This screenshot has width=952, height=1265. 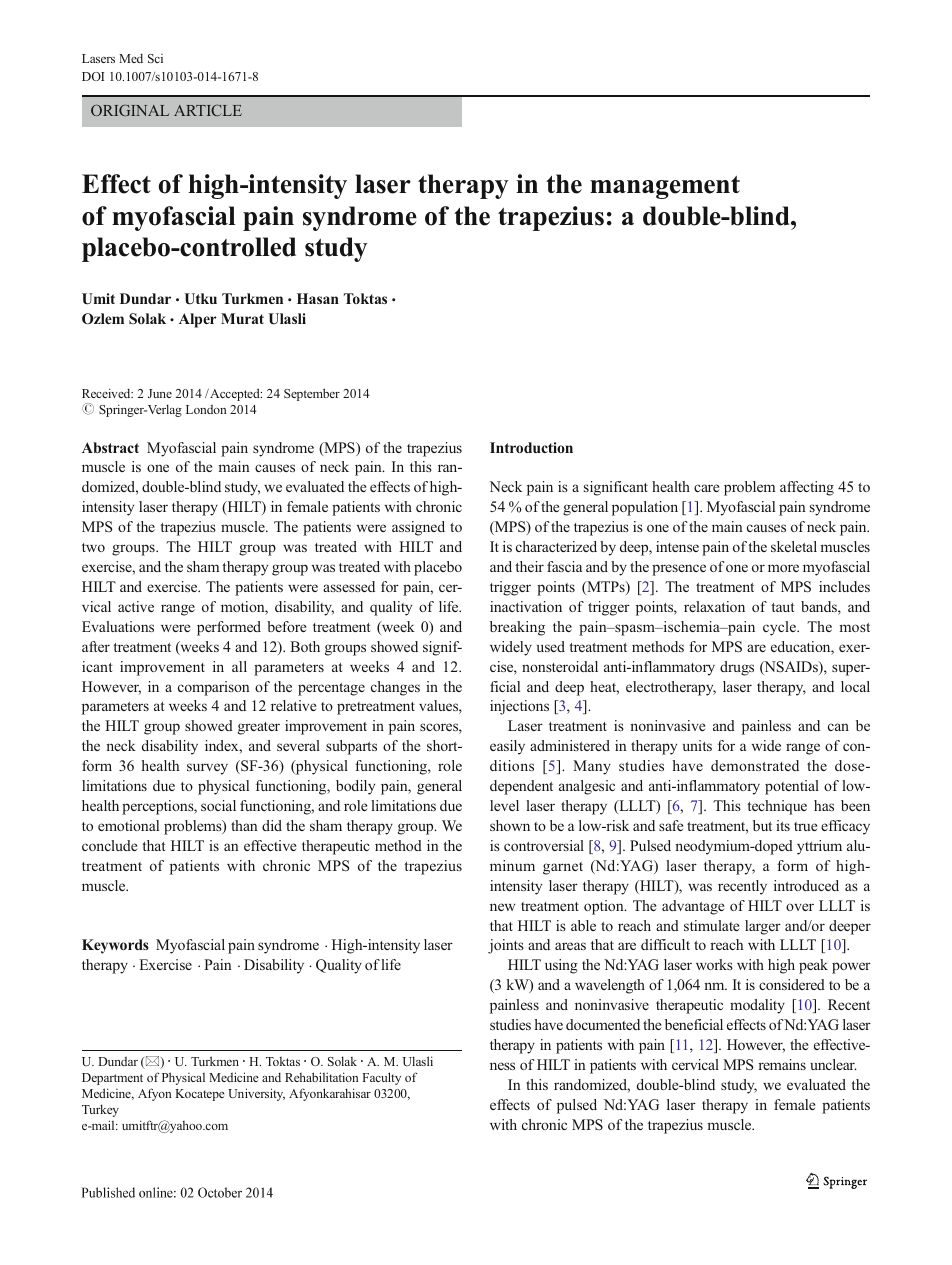 What do you see at coordinates (833, 1064) in the screenshot?
I see `unclear` at bounding box center [833, 1064].
